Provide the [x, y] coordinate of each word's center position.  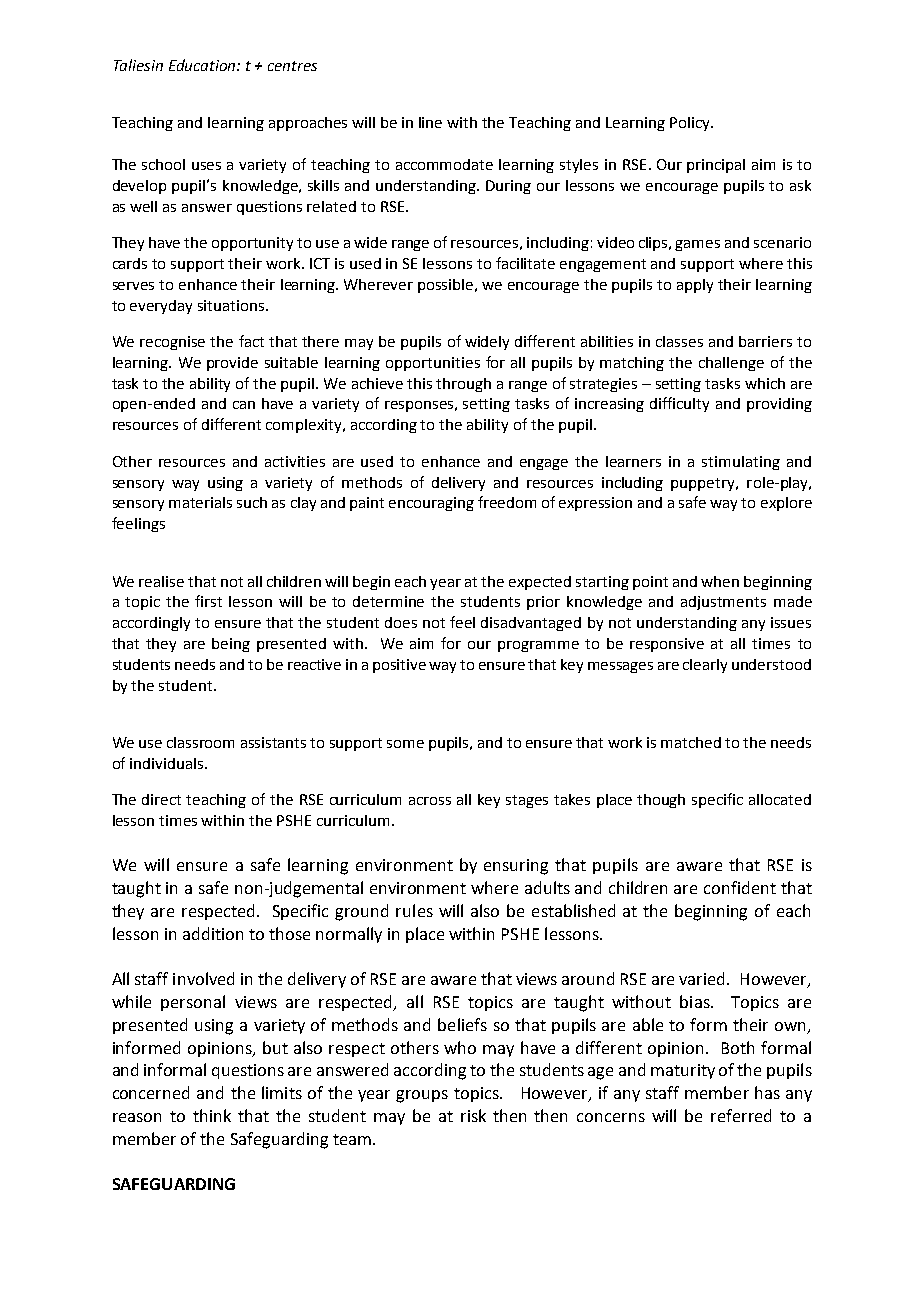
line [430, 122]
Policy [691, 124]
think [212, 1115]
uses [206, 166]
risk [473, 1115]
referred [741, 1115]
